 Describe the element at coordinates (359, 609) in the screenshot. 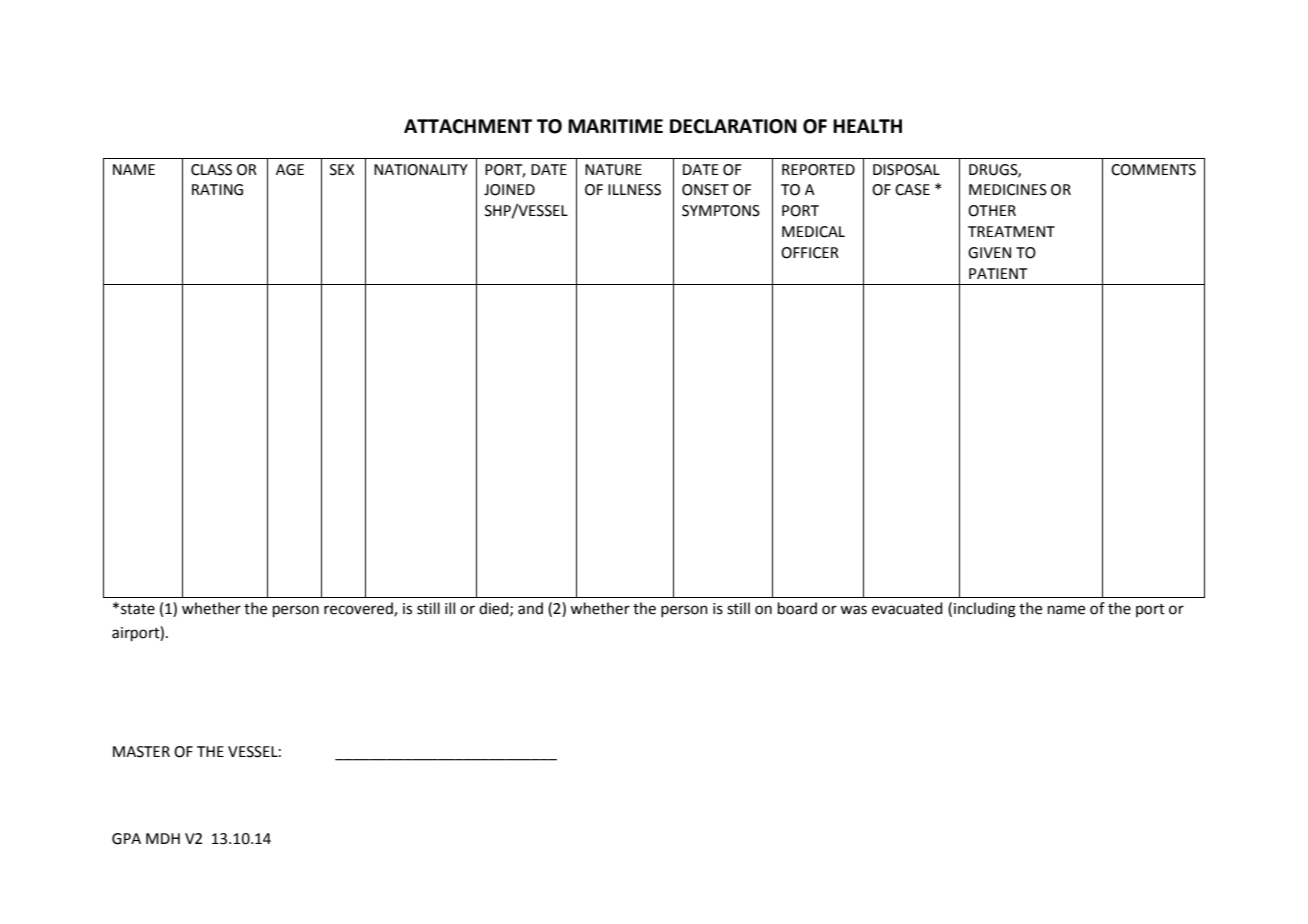

I see `recovered` at that location.
